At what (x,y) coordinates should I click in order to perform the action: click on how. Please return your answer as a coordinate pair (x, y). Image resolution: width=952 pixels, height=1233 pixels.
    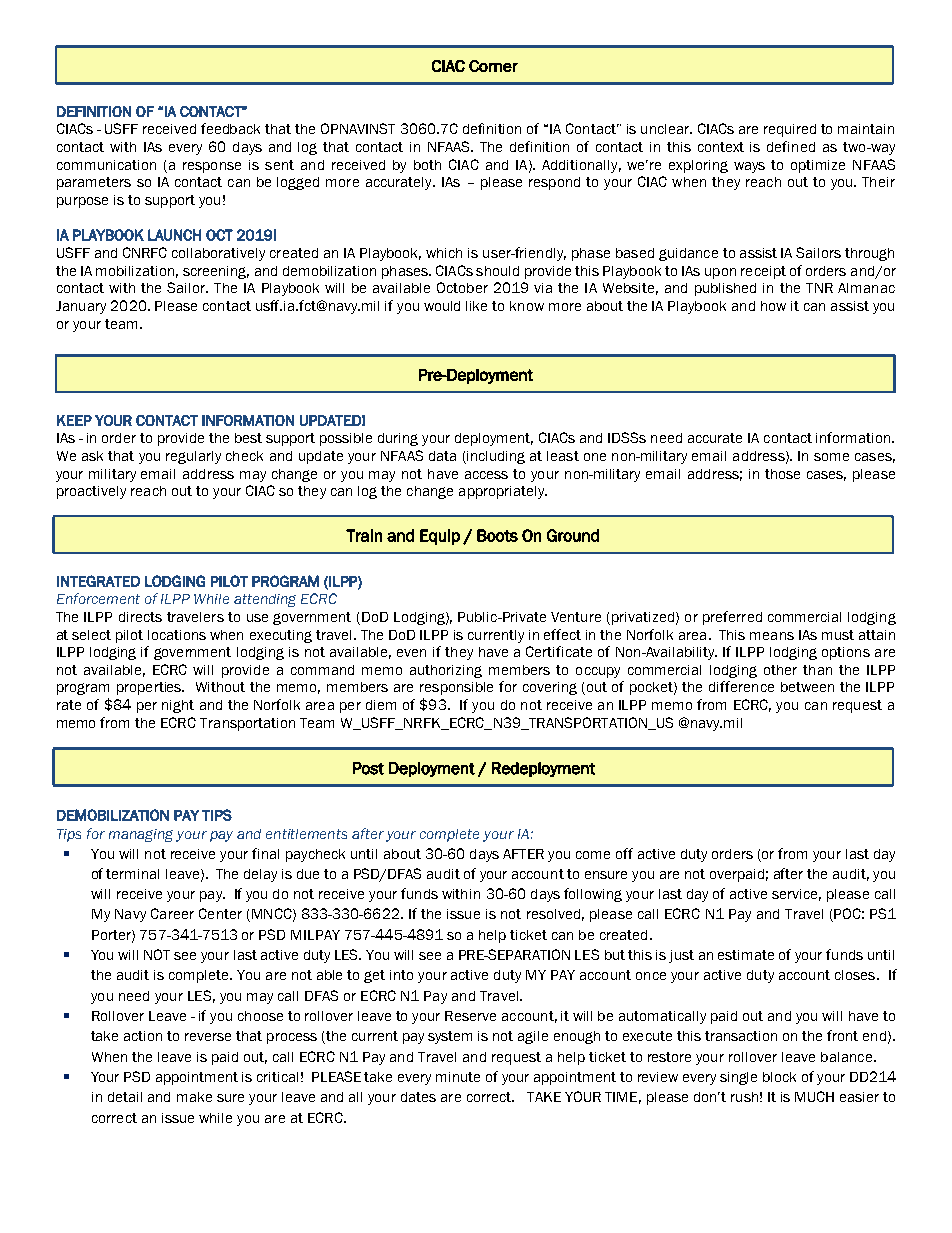
    Looking at the image, I should click on (773, 306).
